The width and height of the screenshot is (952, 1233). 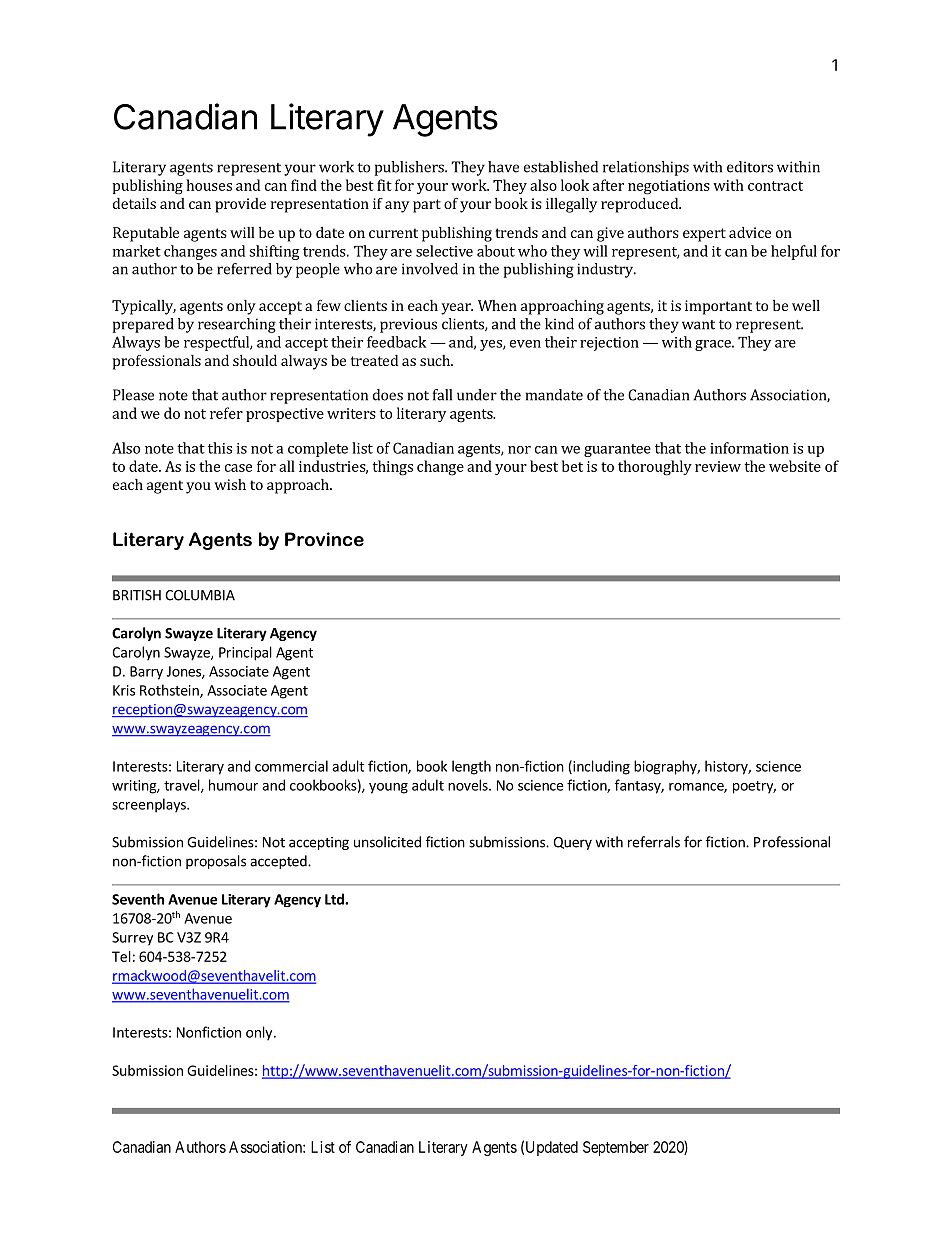 I want to click on September, so click(x=616, y=1148).
